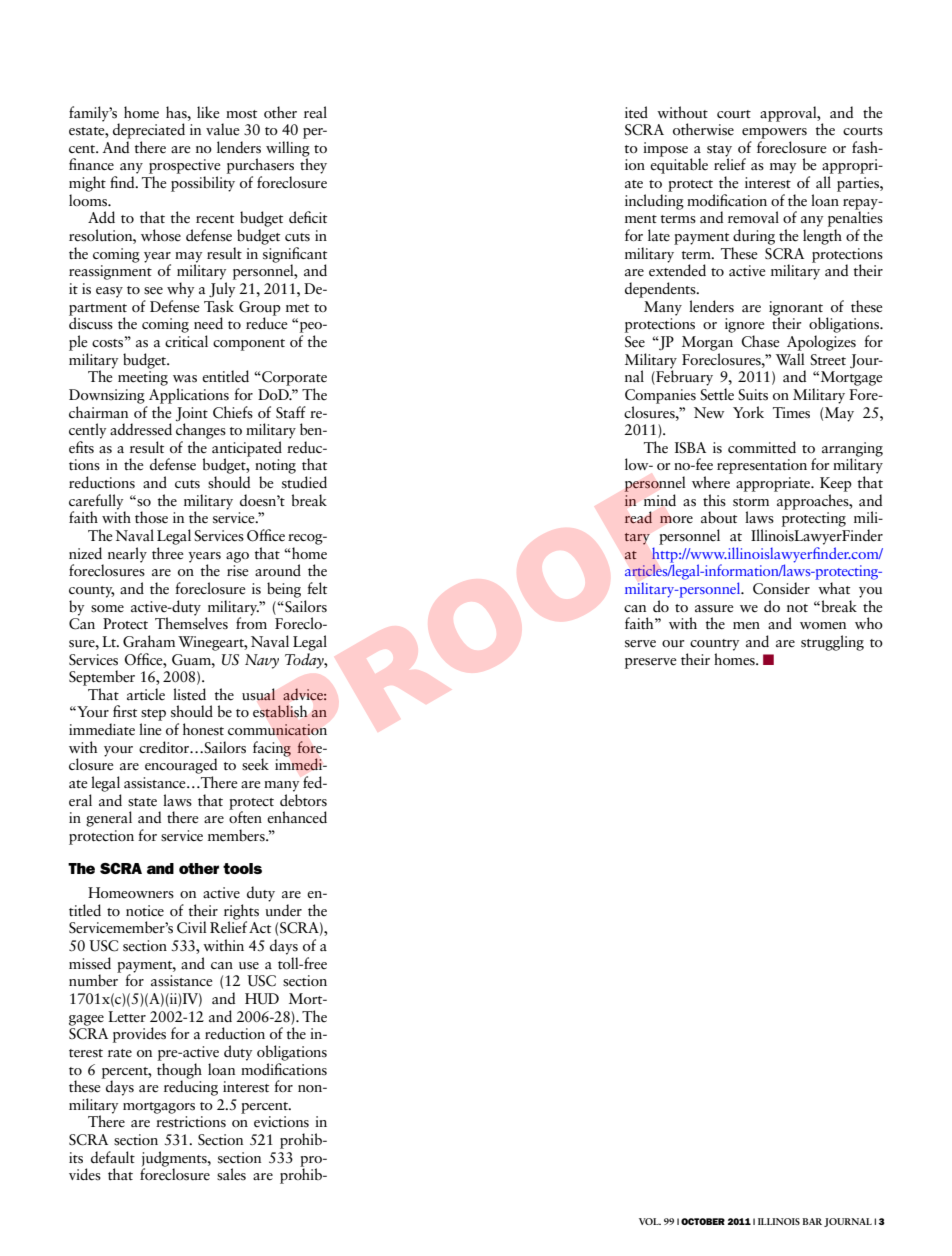  Describe the element at coordinates (237, 835) in the screenshot. I see `members` at that location.
